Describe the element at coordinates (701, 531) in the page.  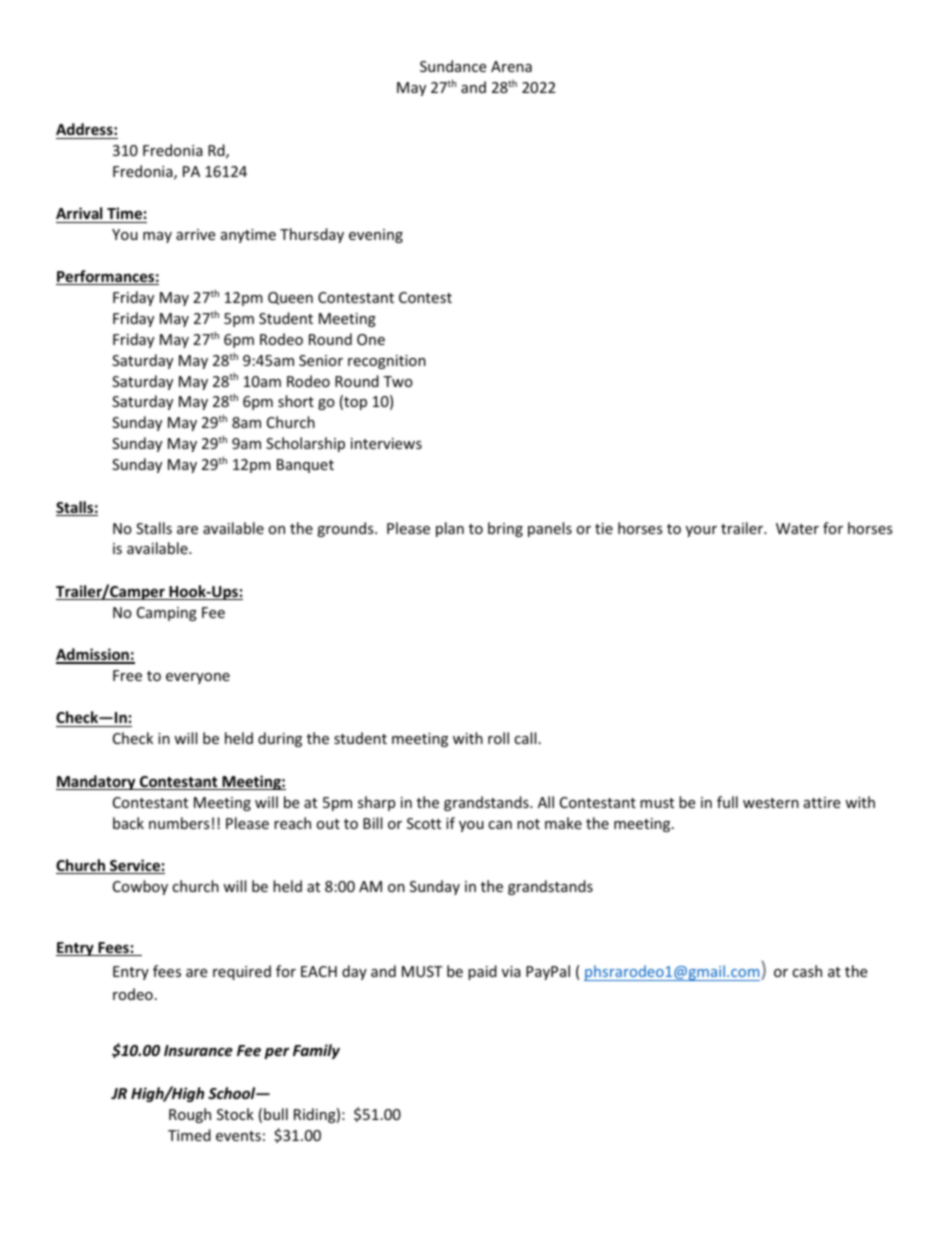
I see `your` at that location.
